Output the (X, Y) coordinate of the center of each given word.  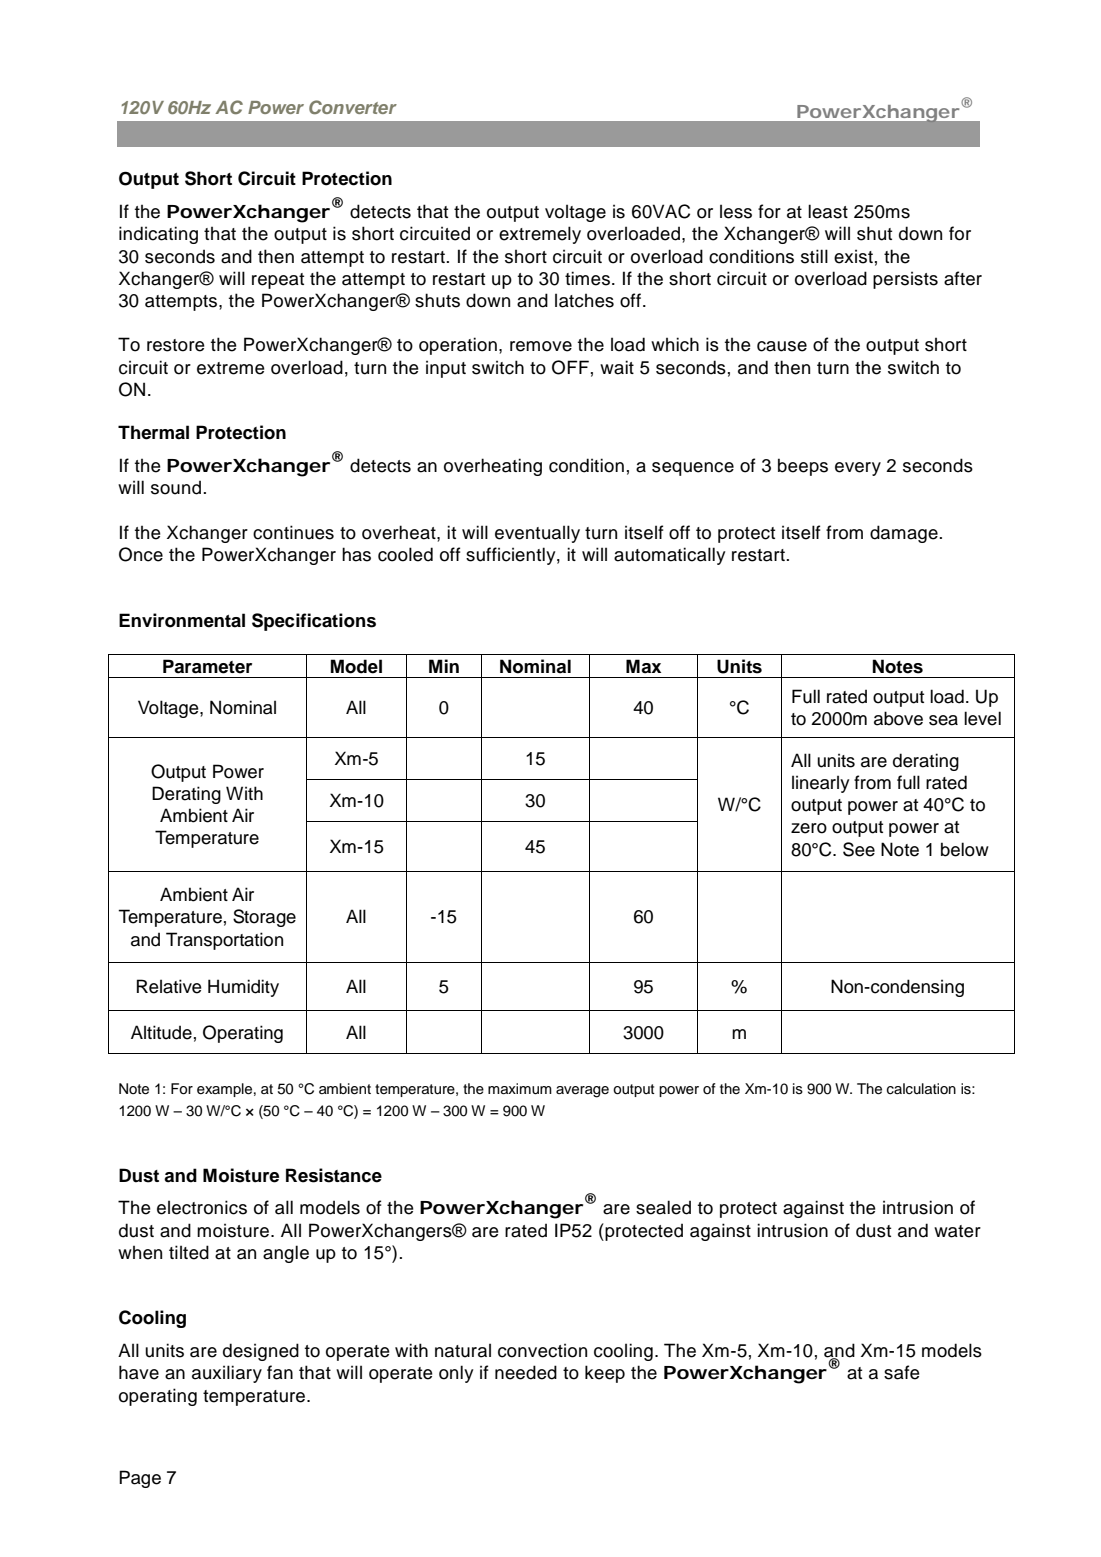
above (898, 718)
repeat (278, 281)
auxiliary (227, 1374)
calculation (921, 1089)
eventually (537, 534)
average (582, 1092)
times (587, 278)
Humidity (243, 988)
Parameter (207, 666)
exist (853, 256)
